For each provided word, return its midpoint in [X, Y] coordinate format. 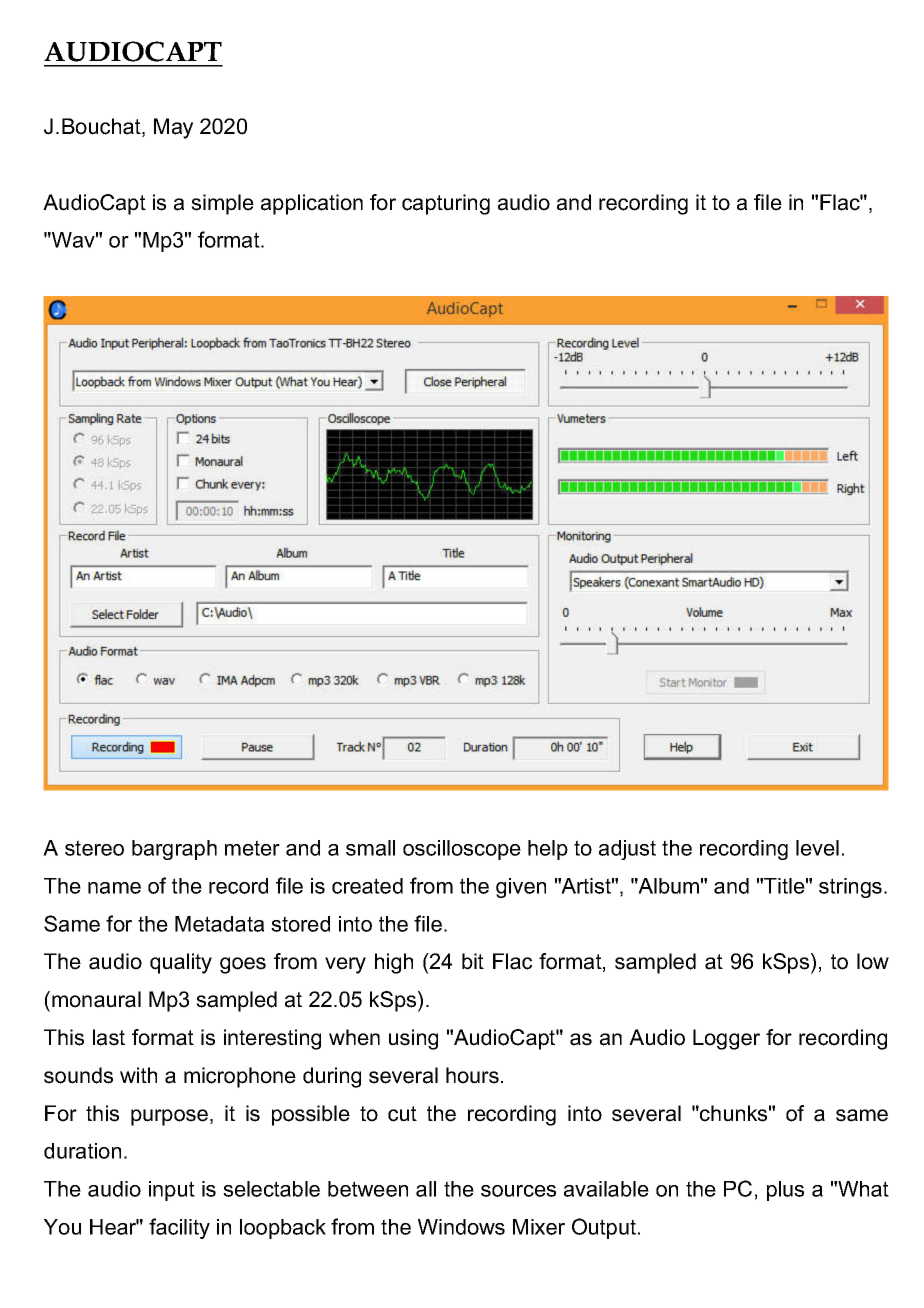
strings [850, 888]
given [521, 888]
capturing [446, 204]
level [817, 848]
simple [222, 204]
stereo [94, 848]
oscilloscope [462, 850]
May [173, 128]
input [172, 1191]
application [312, 204]
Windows [461, 1227]
